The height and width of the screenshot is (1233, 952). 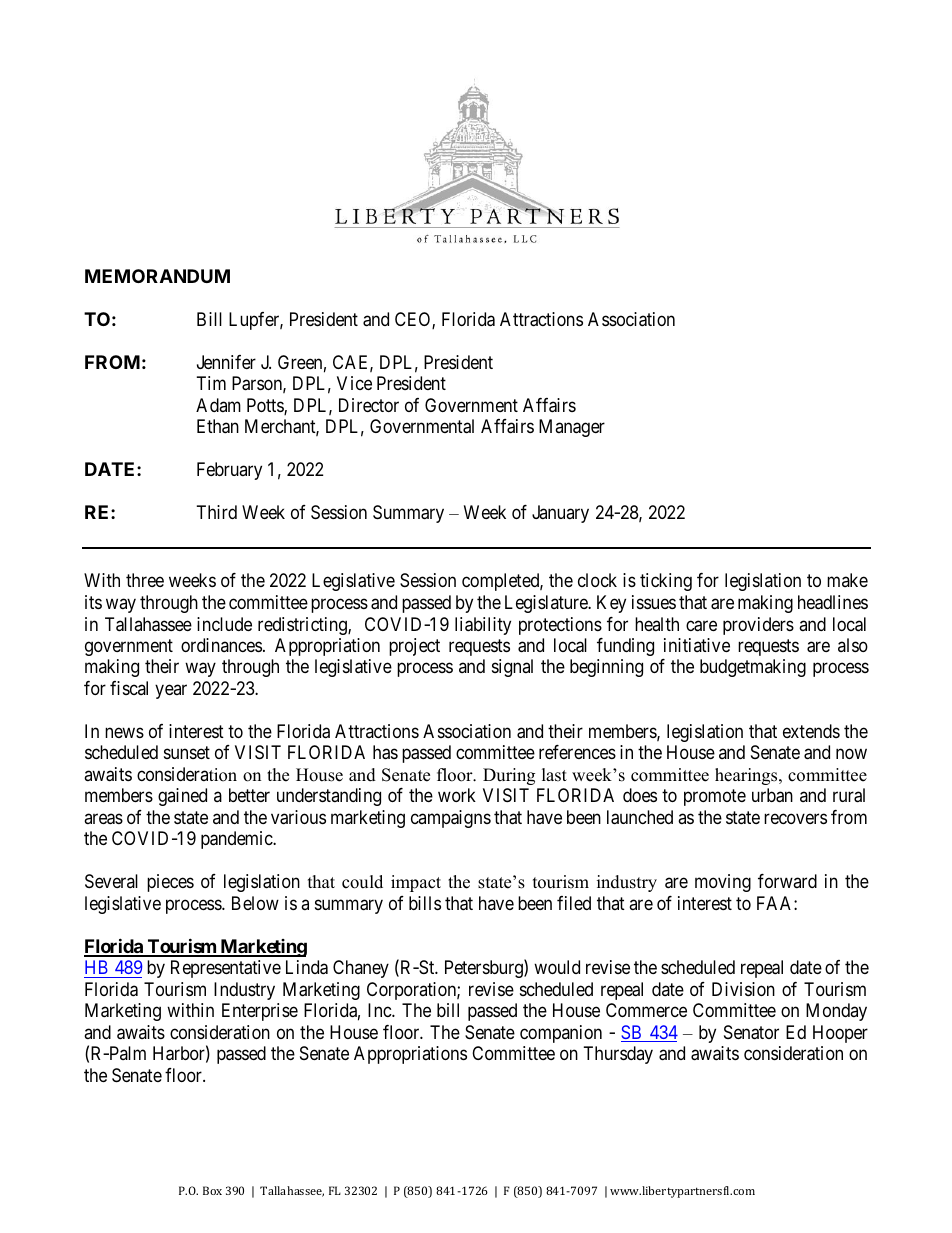 What do you see at coordinates (226, 969) in the screenshot?
I see `Representative` at bounding box center [226, 969].
